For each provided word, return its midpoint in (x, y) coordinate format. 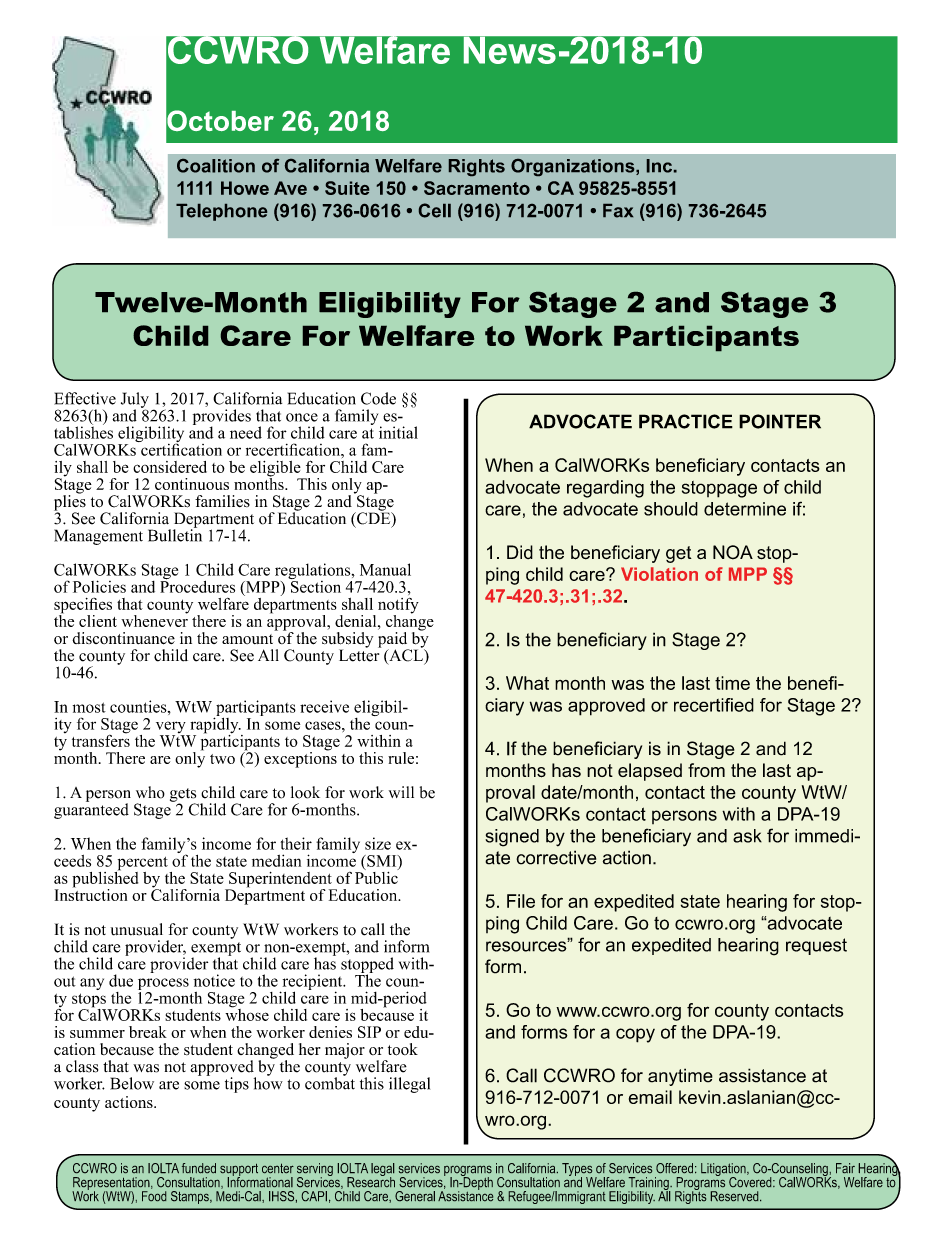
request (816, 946)
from (706, 770)
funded (199, 1168)
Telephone (221, 212)
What (527, 683)
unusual (137, 929)
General (415, 1196)
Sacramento (477, 188)
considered (170, 467)
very (172, 728)
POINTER (780, 421)
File (521, 901)
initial (398, 432)
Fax (618, 211)
